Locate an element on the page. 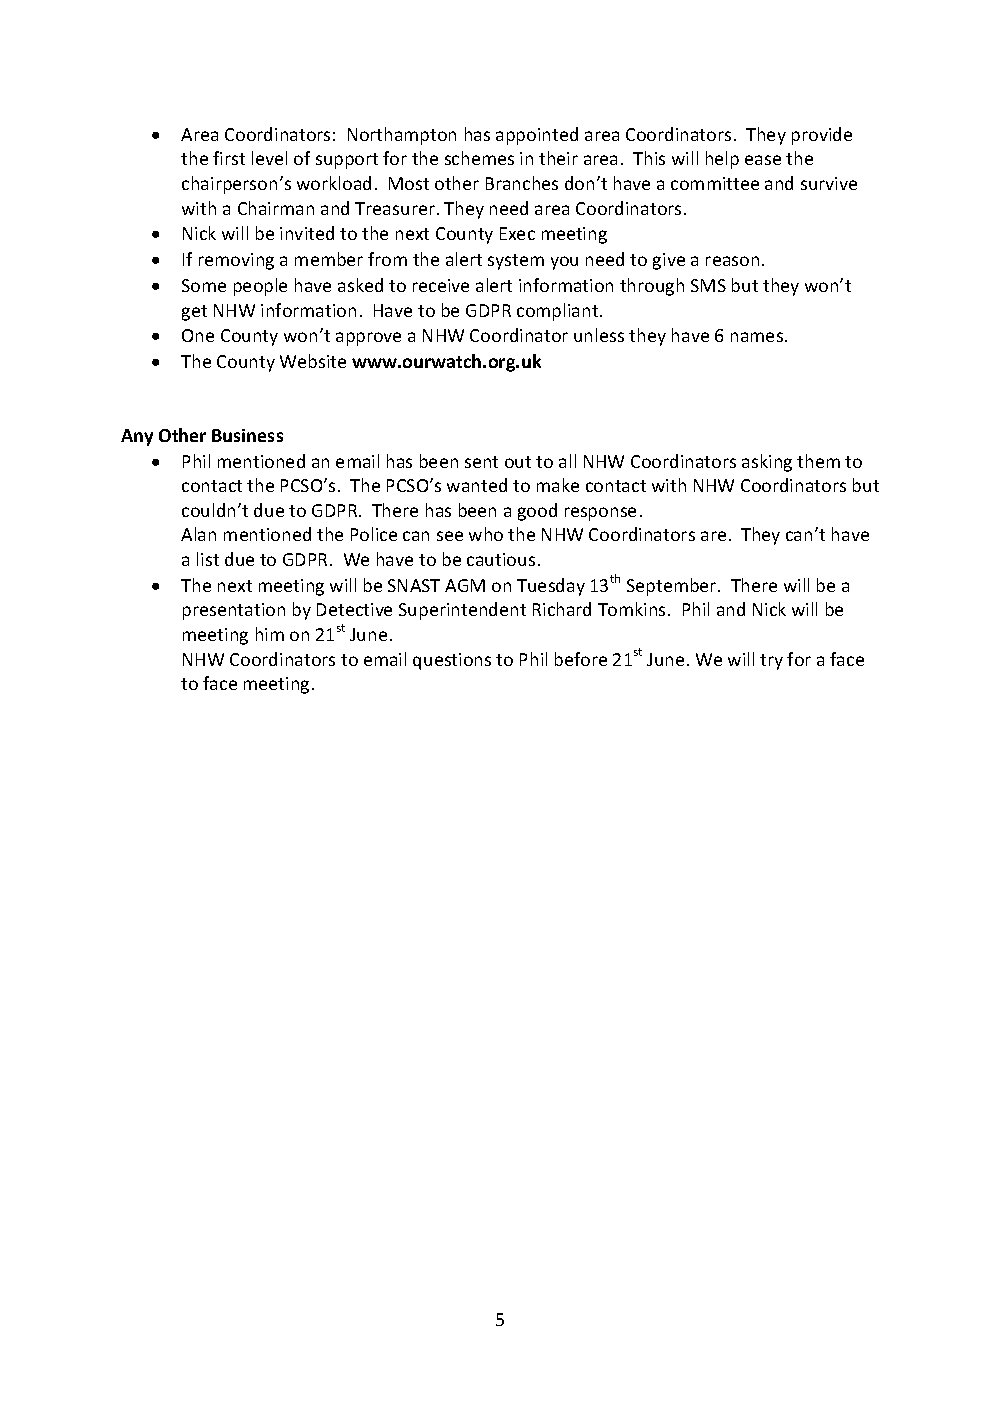 The image size is (1001, 1416). first is located at coordinates (229, 158).
